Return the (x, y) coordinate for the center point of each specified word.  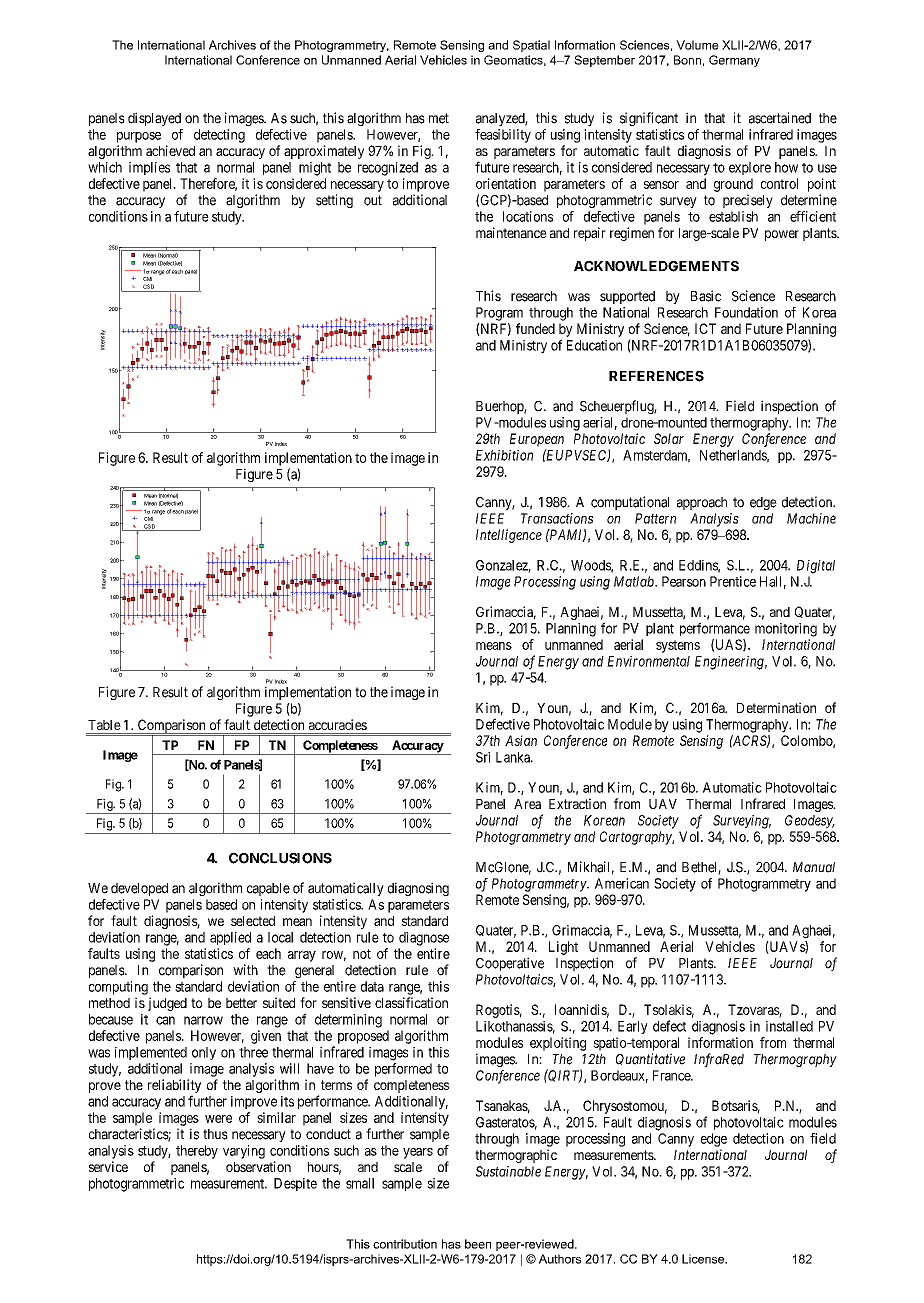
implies (149, 168)
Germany (734, 61)
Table (104, 725)
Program (499, 314)
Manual (814, 867)
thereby (197, 1152)
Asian (521, 740)
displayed (154, 119)
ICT (705, 328)
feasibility (503, 136)
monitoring (786, 630)
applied (230, 938)
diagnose (424, 939)
